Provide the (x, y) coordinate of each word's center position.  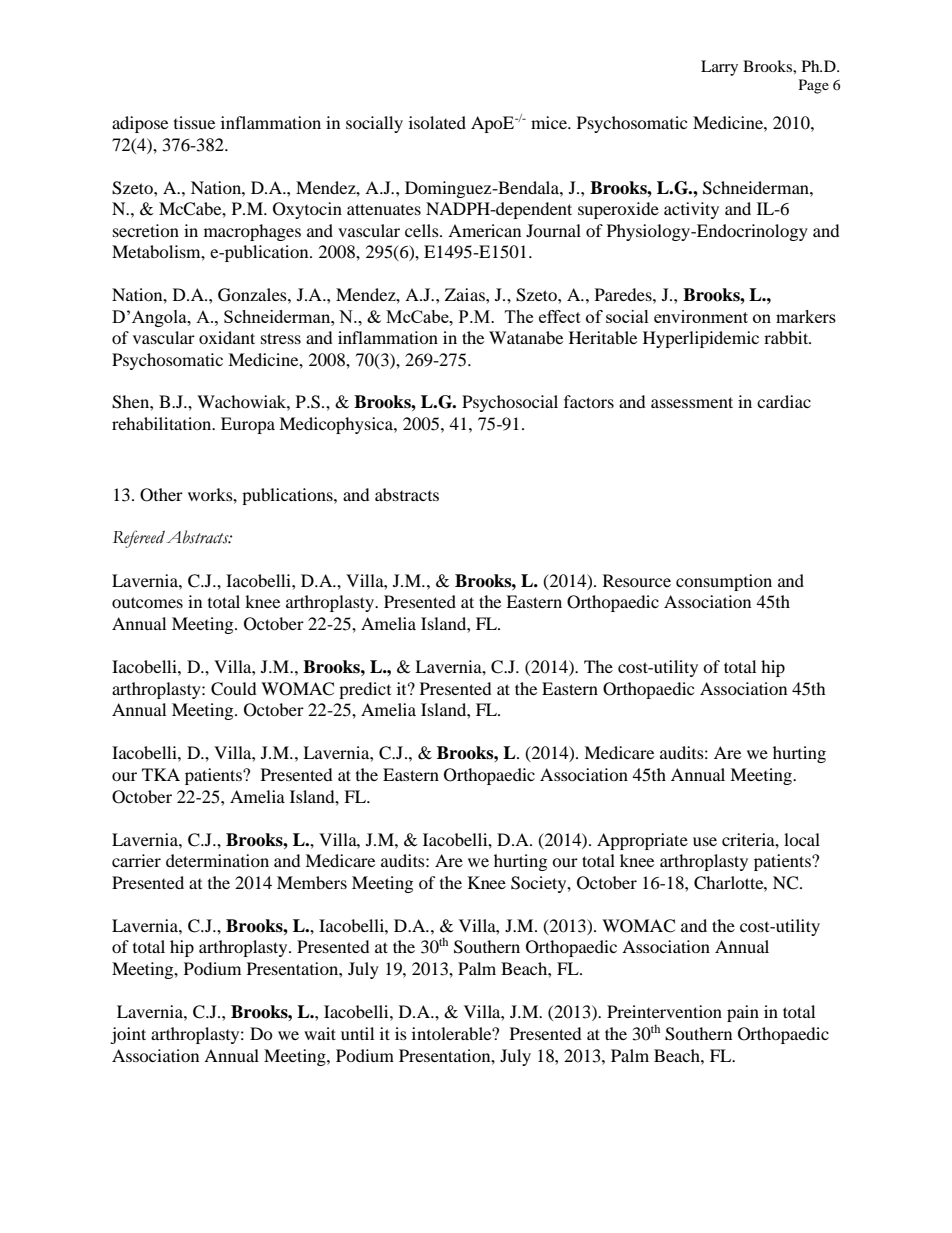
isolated (437, 122)
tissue (194, 122)
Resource (637, 580)
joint (128, 1035)
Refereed (139, 539)
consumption (724, 582)
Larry (719, 68)
